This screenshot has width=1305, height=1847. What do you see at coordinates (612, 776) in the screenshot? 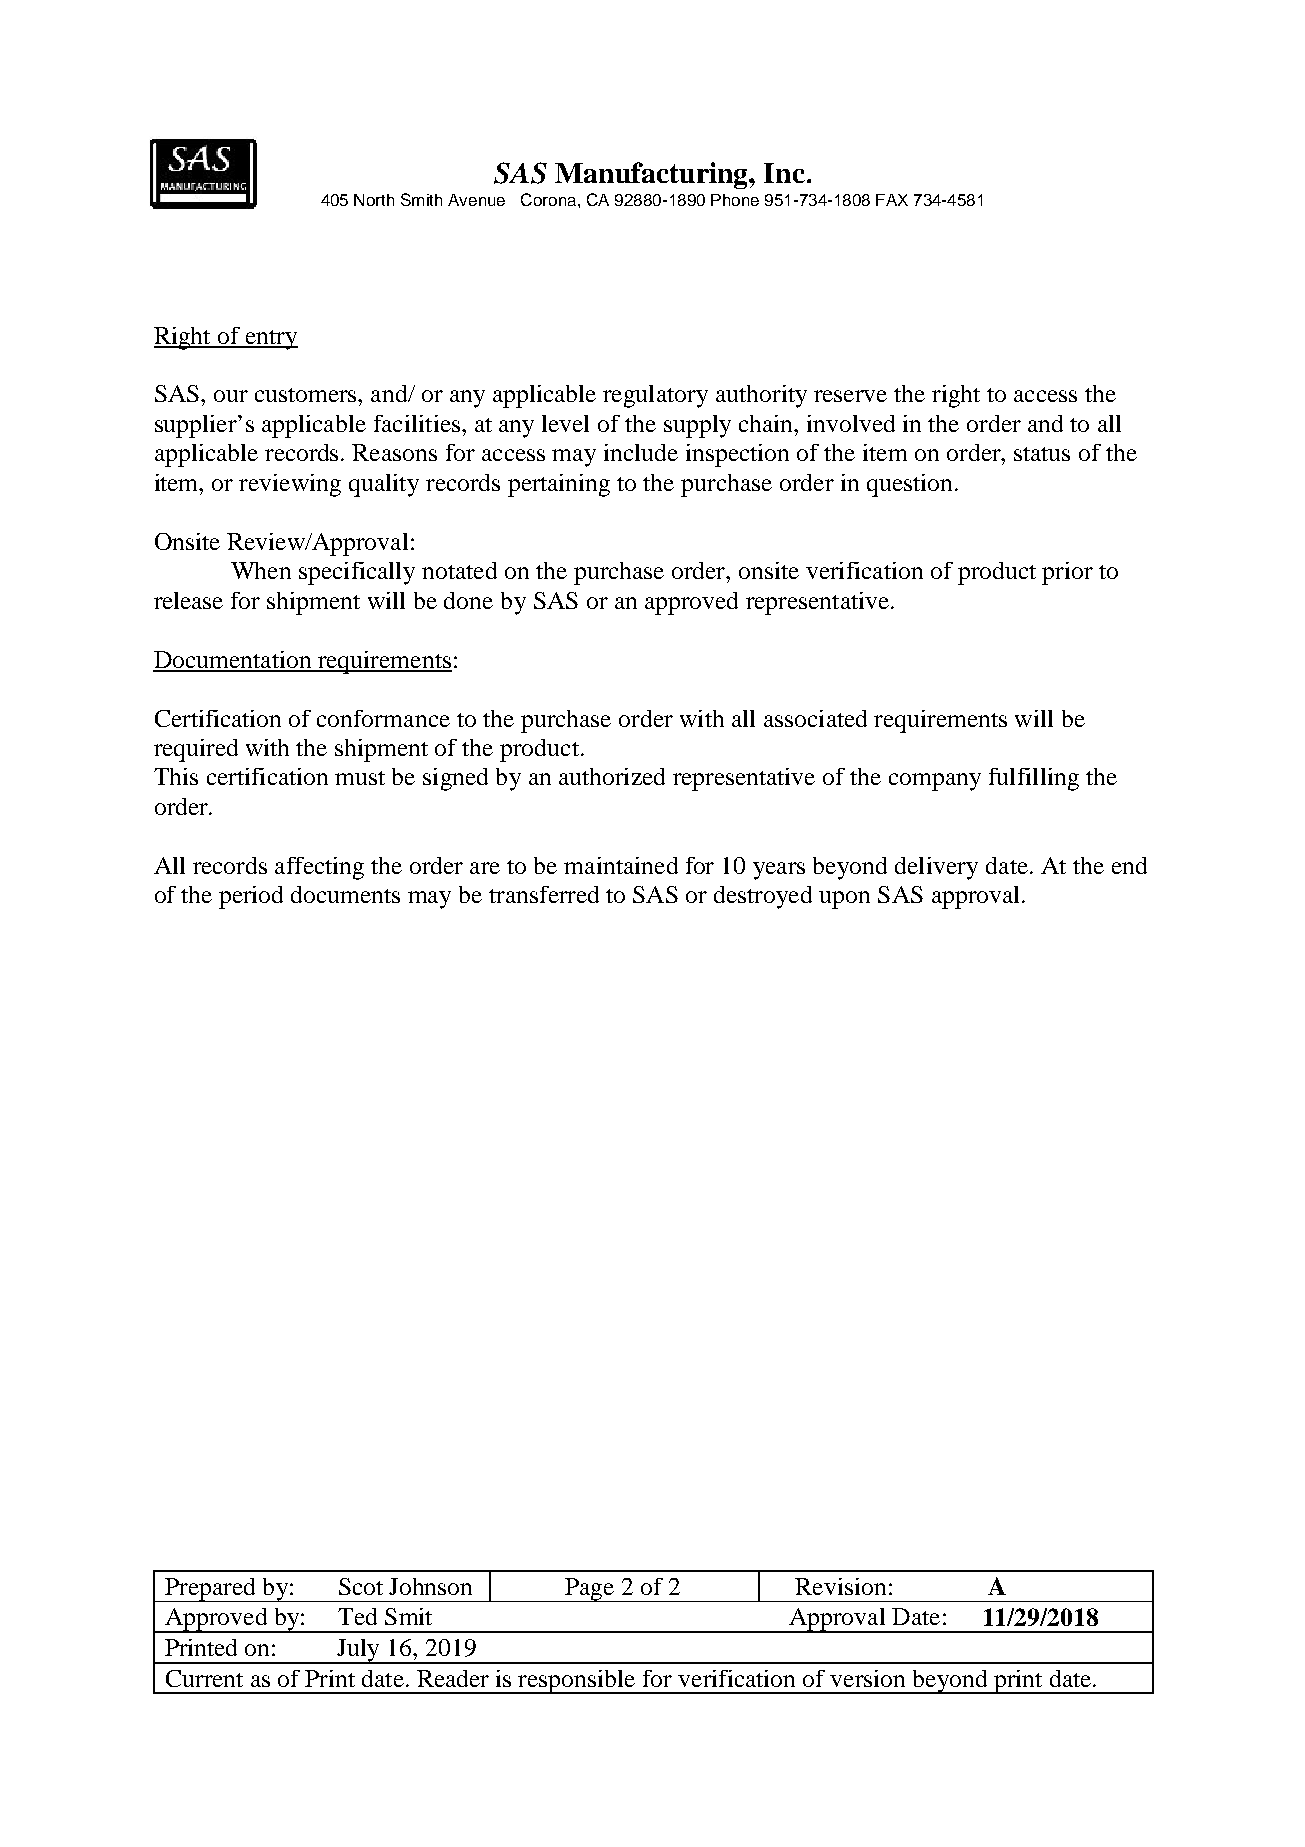
I see `authorized` at bounding box center [612, 776].
